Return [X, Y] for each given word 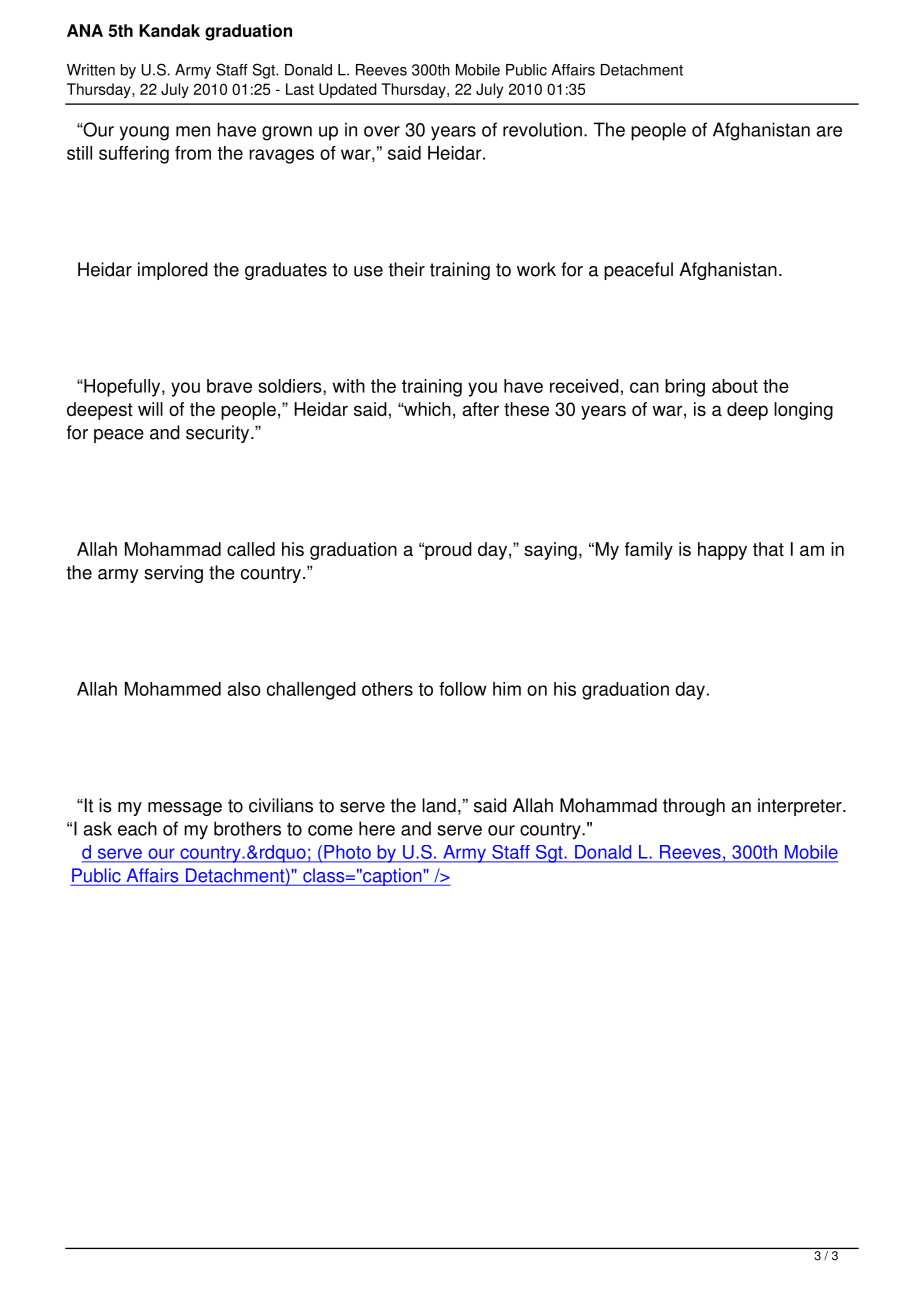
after [481, 409]
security [219, 434]
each [137, 828]
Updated [347, 90]
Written [91, 70]
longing [803, 411]
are [829, 131]
